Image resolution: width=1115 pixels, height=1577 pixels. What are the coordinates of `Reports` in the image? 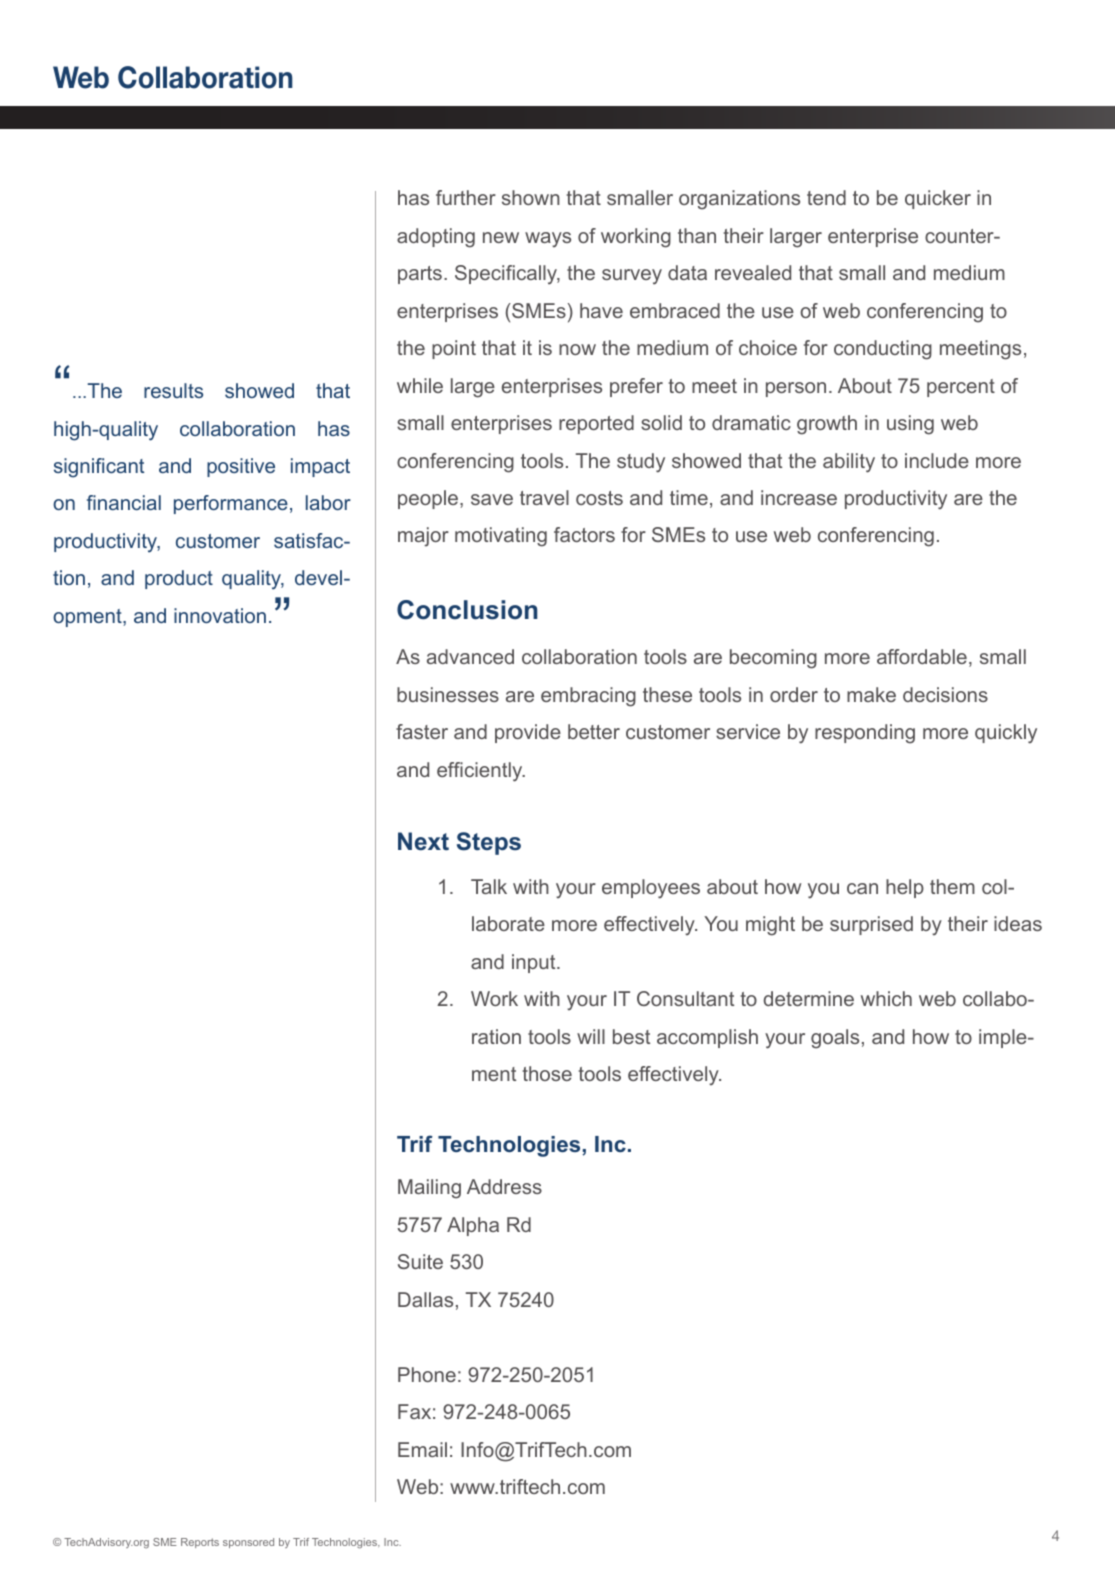 It's located at (200, 1543).
